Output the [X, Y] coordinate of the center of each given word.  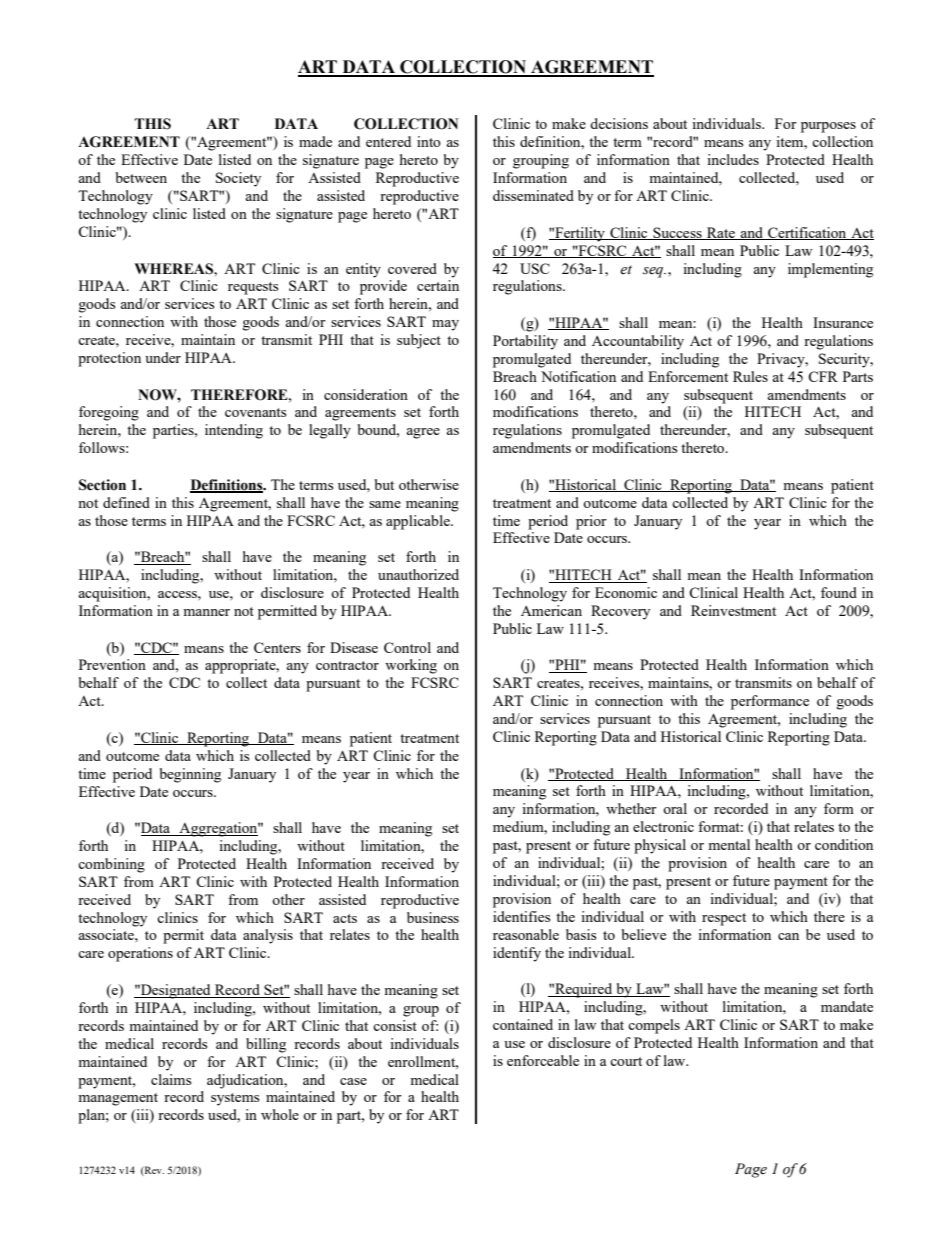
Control [407, 647]
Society [238, 179]
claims [171, 1079]
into [429, 141]
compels [654, 1026]
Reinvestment [733, 610]
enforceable [543, 1060]
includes [733, 159]
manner [206, 612]
